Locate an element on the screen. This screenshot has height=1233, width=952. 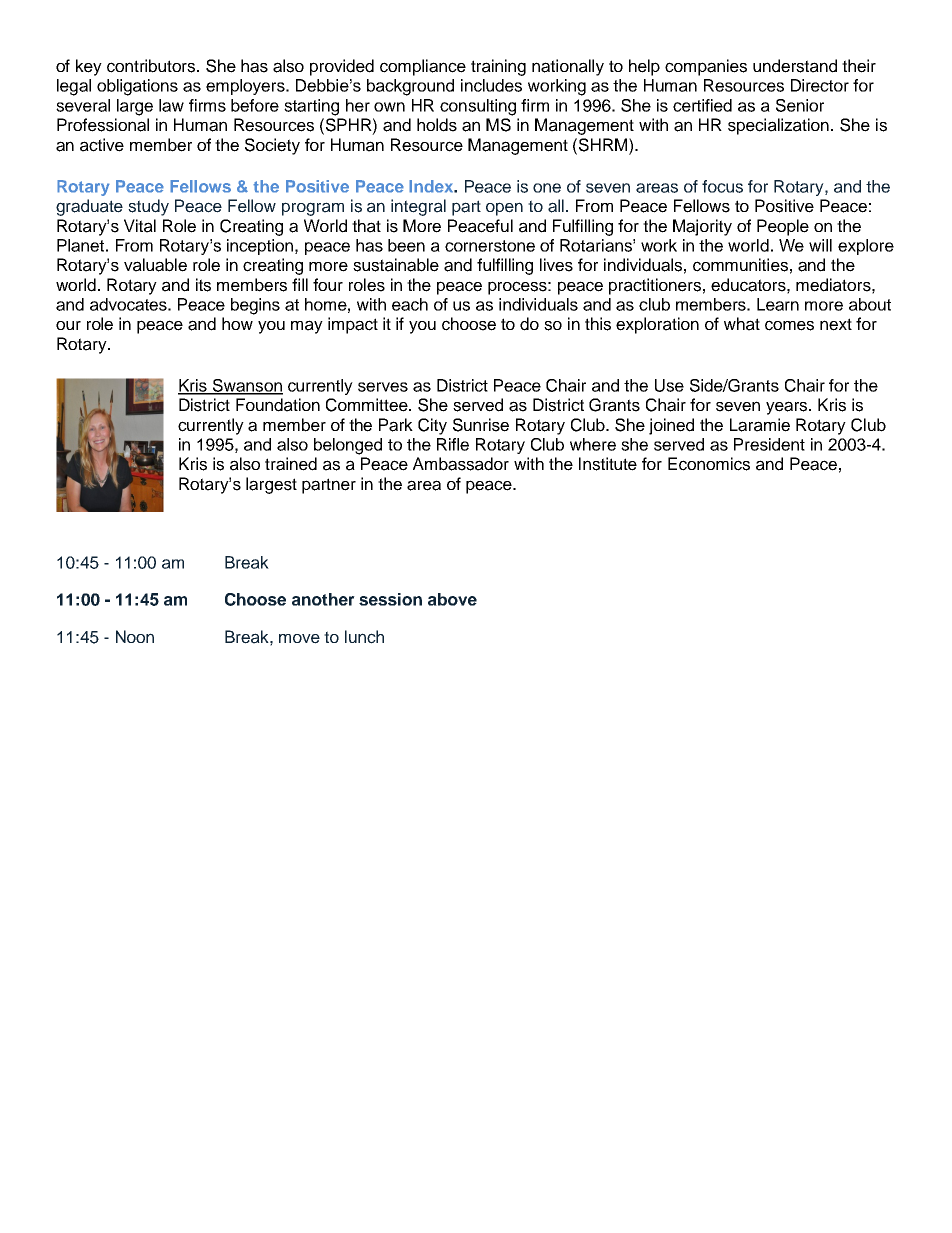
session is located at coordinates (390, 599).
